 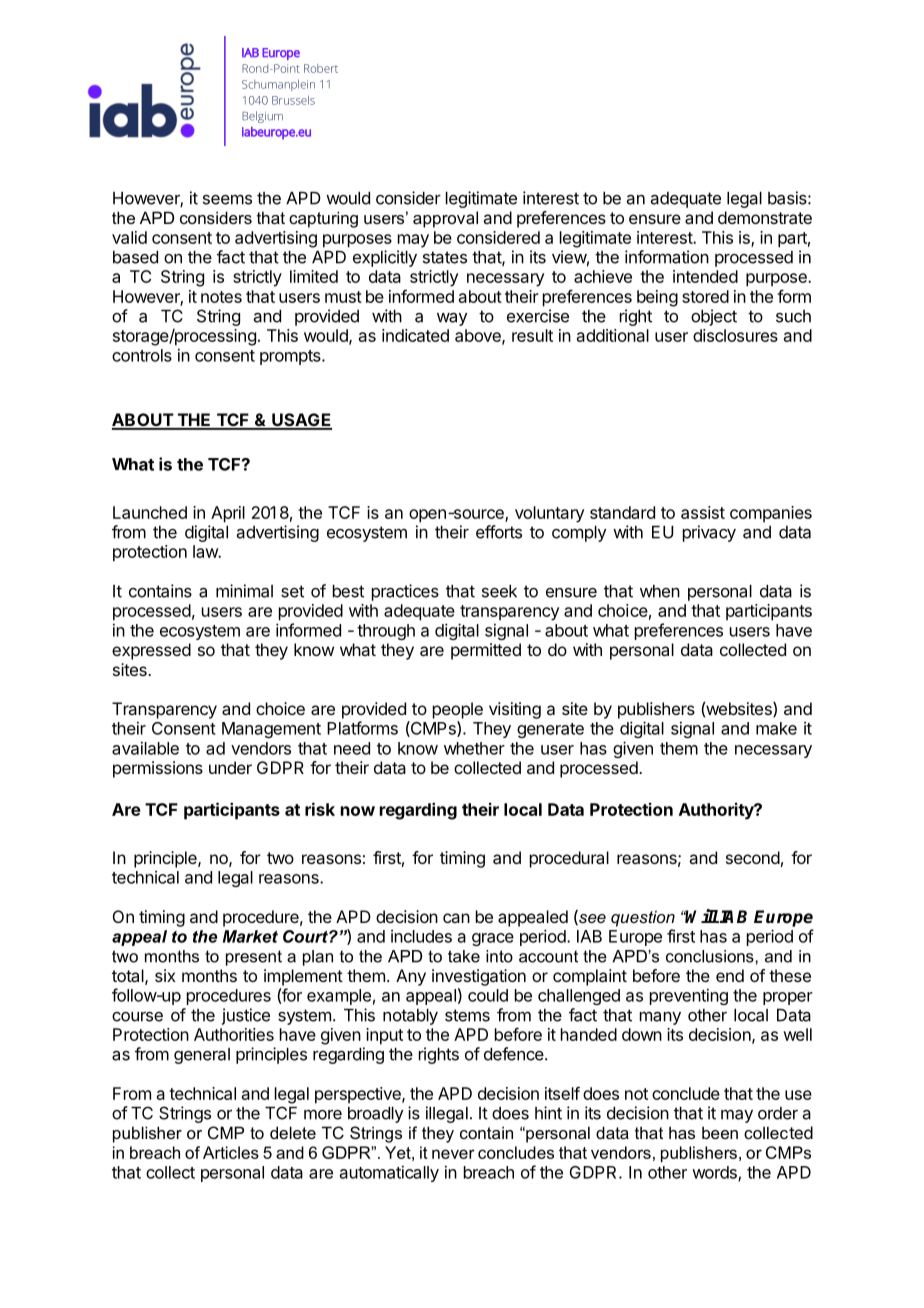 I want to click on demonstrate, so click(x=765, y=217).
